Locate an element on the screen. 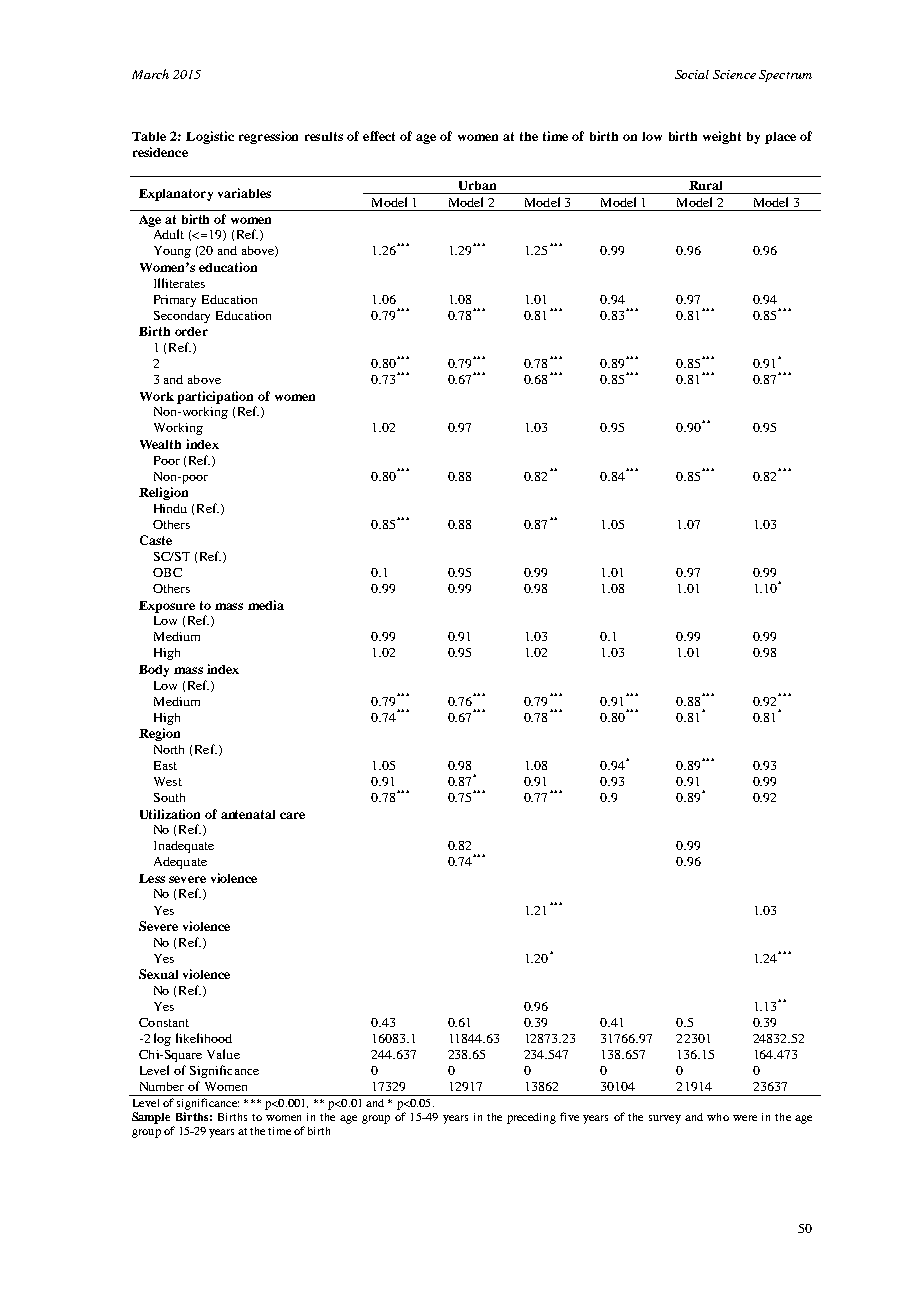 Image resolution: width=924 pixels, height=1308 pixels. who is located at coordinates (718, 1117).
